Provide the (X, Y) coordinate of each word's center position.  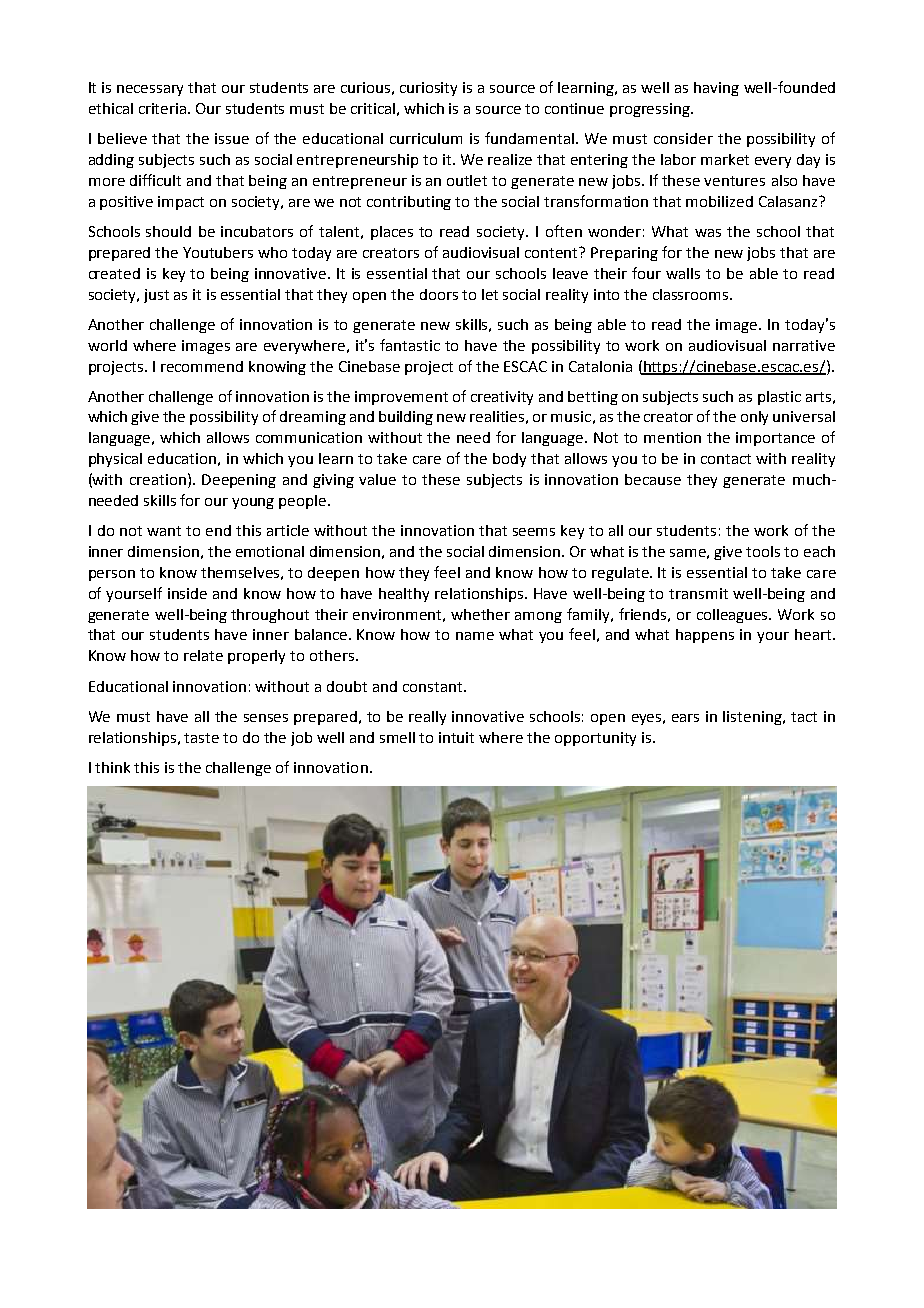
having (716, 89)
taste (201, 738)
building (406, 418)
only (754, 418)
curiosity (428, 89)
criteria (164, 108)
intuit (456, 737)
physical (115, 460)
